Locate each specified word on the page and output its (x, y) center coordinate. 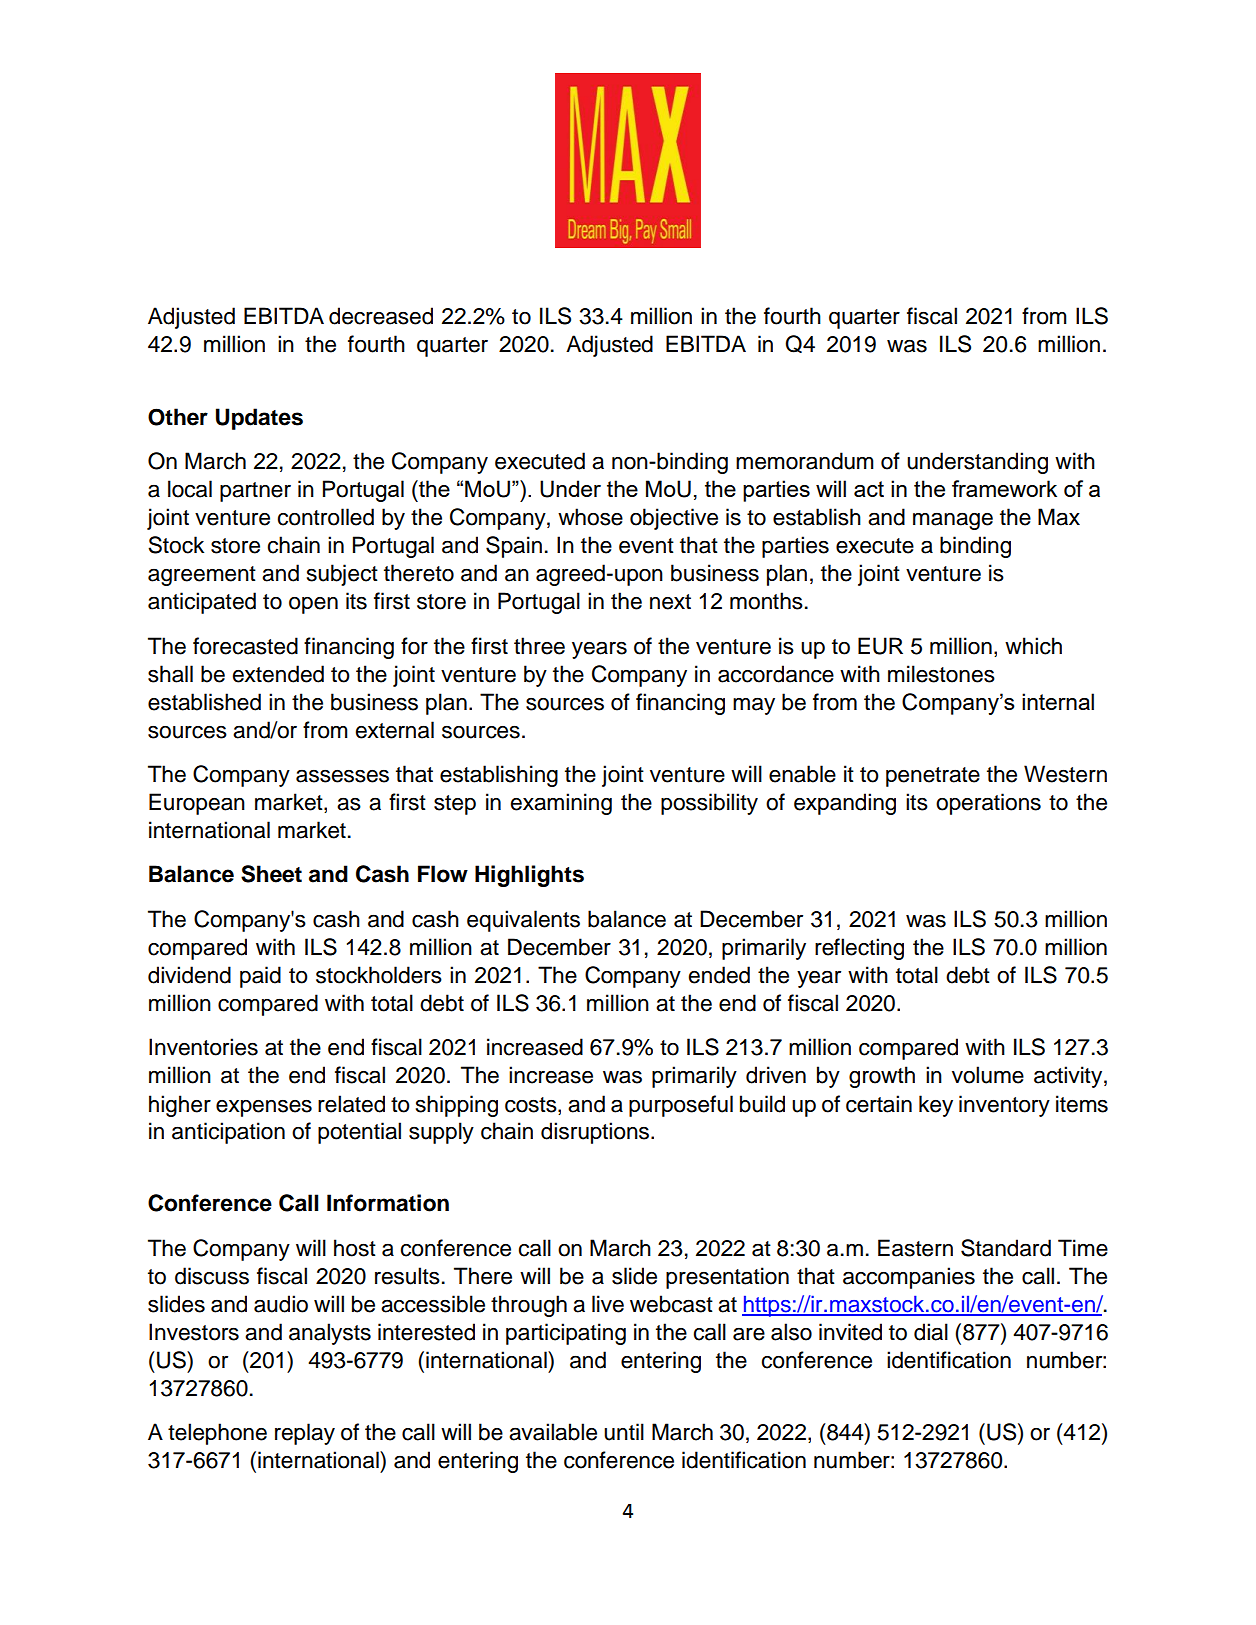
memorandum (805, 461)
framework (1004, 488)
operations (988, 804)
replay (305, 1434)
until (624, 1432)
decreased (381, 316)
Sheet (271, 874)
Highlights (529, 876)
